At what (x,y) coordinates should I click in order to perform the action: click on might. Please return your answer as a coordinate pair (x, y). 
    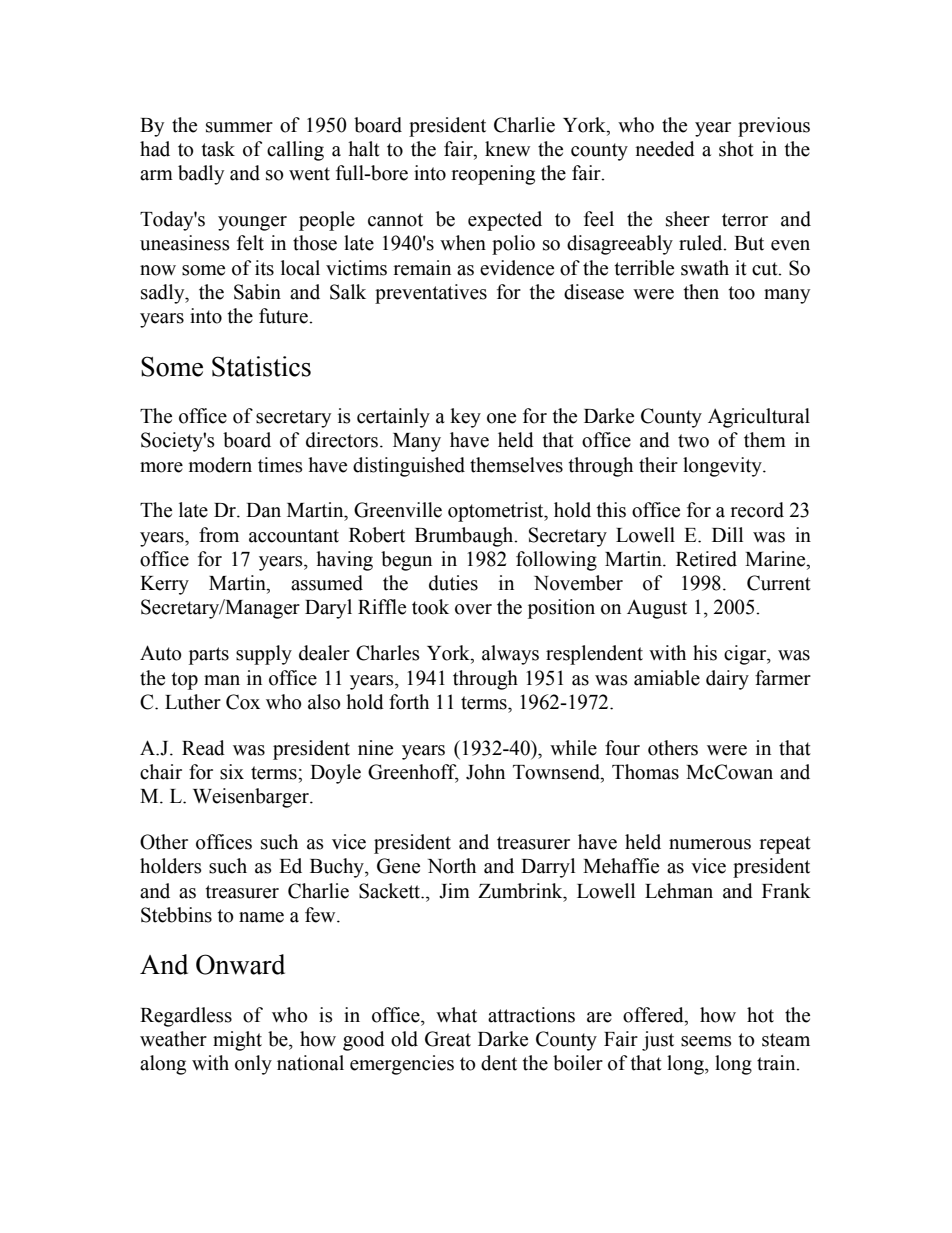
    Looking at the image, I should click on (237, 1041).
